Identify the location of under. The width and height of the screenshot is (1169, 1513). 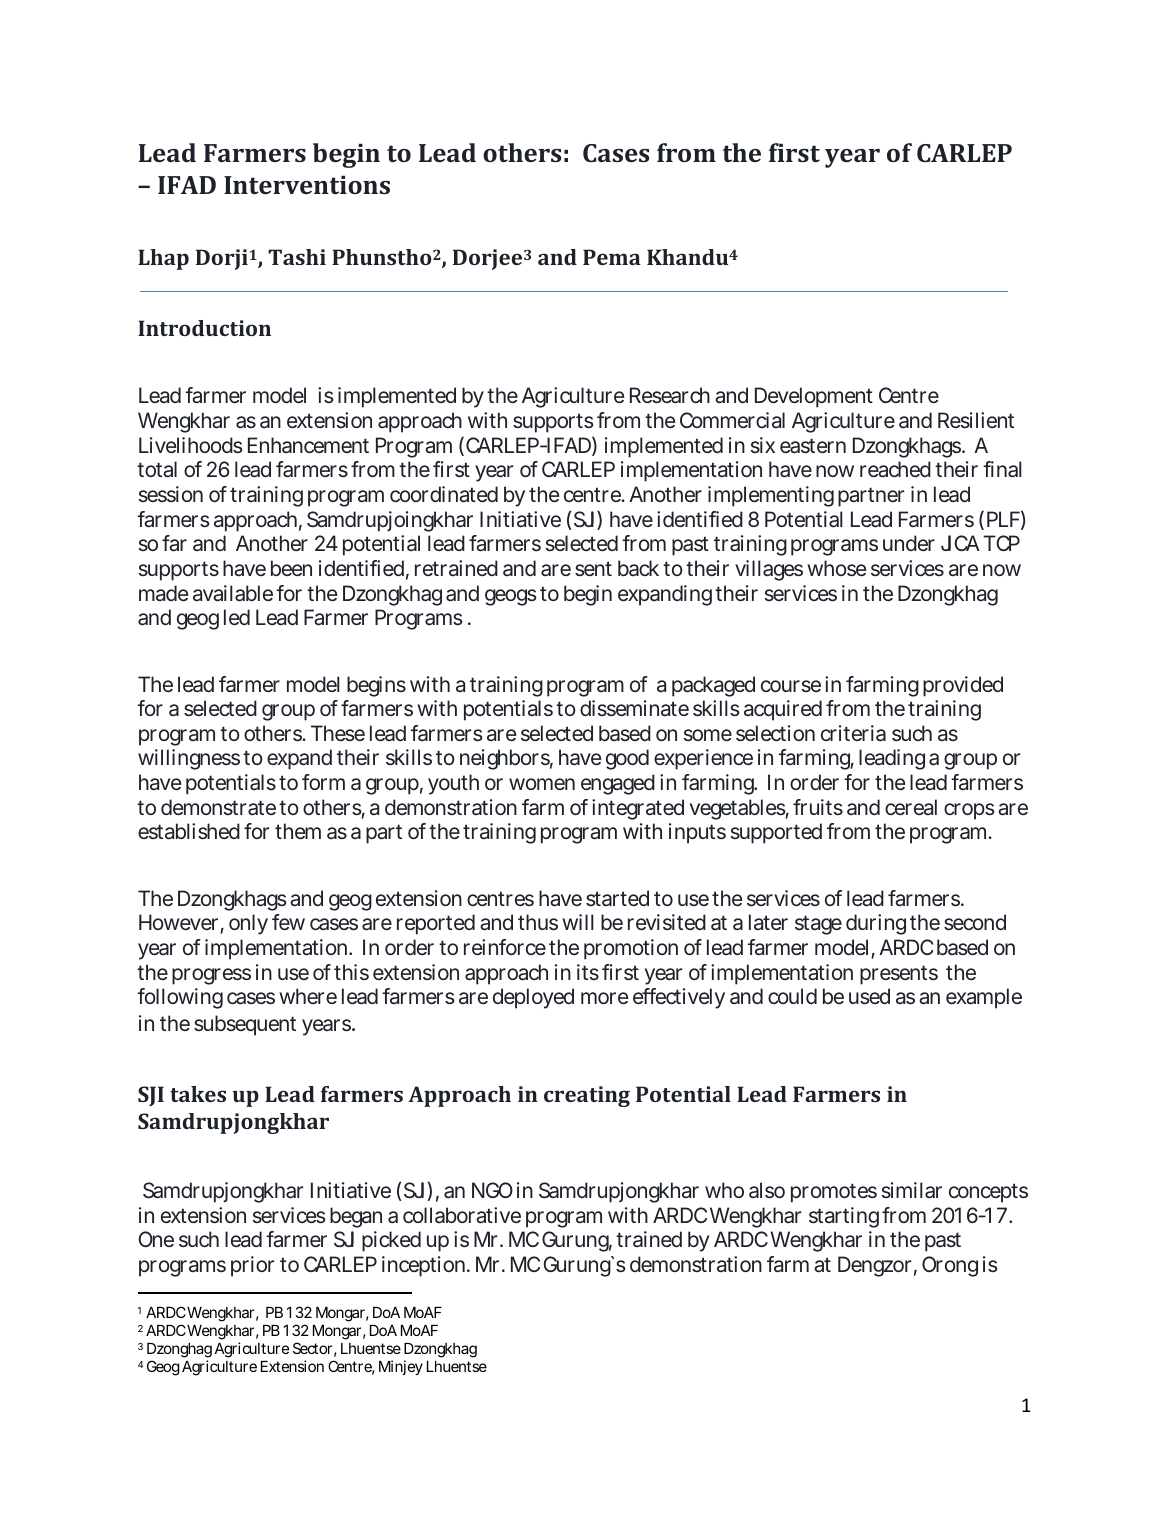
(909, 543).
